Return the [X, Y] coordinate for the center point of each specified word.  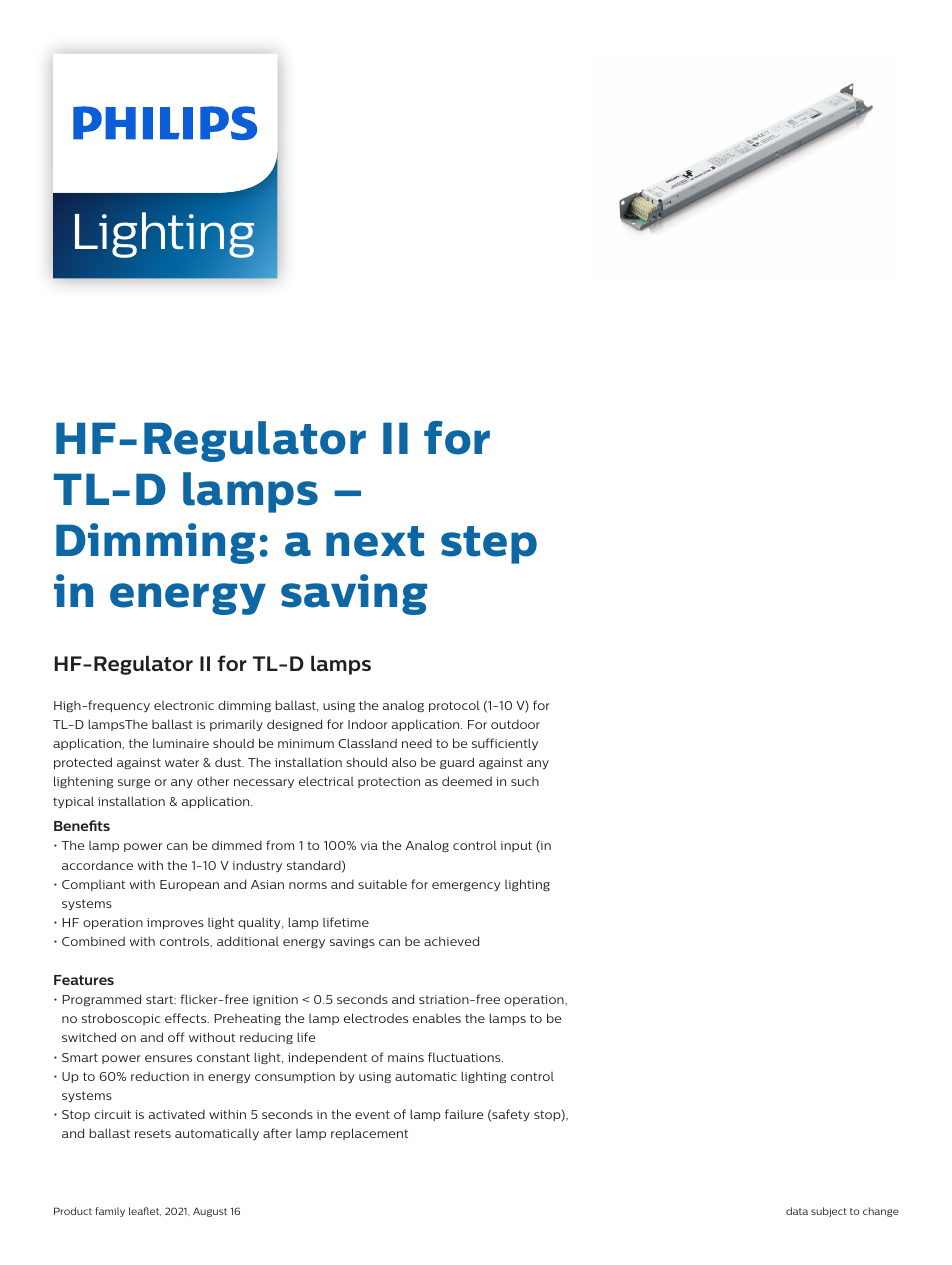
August [210, 1212]
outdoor [515, 724]
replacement [369, 1134]
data [797, 1211]
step [489, 545]
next [375, 541]
